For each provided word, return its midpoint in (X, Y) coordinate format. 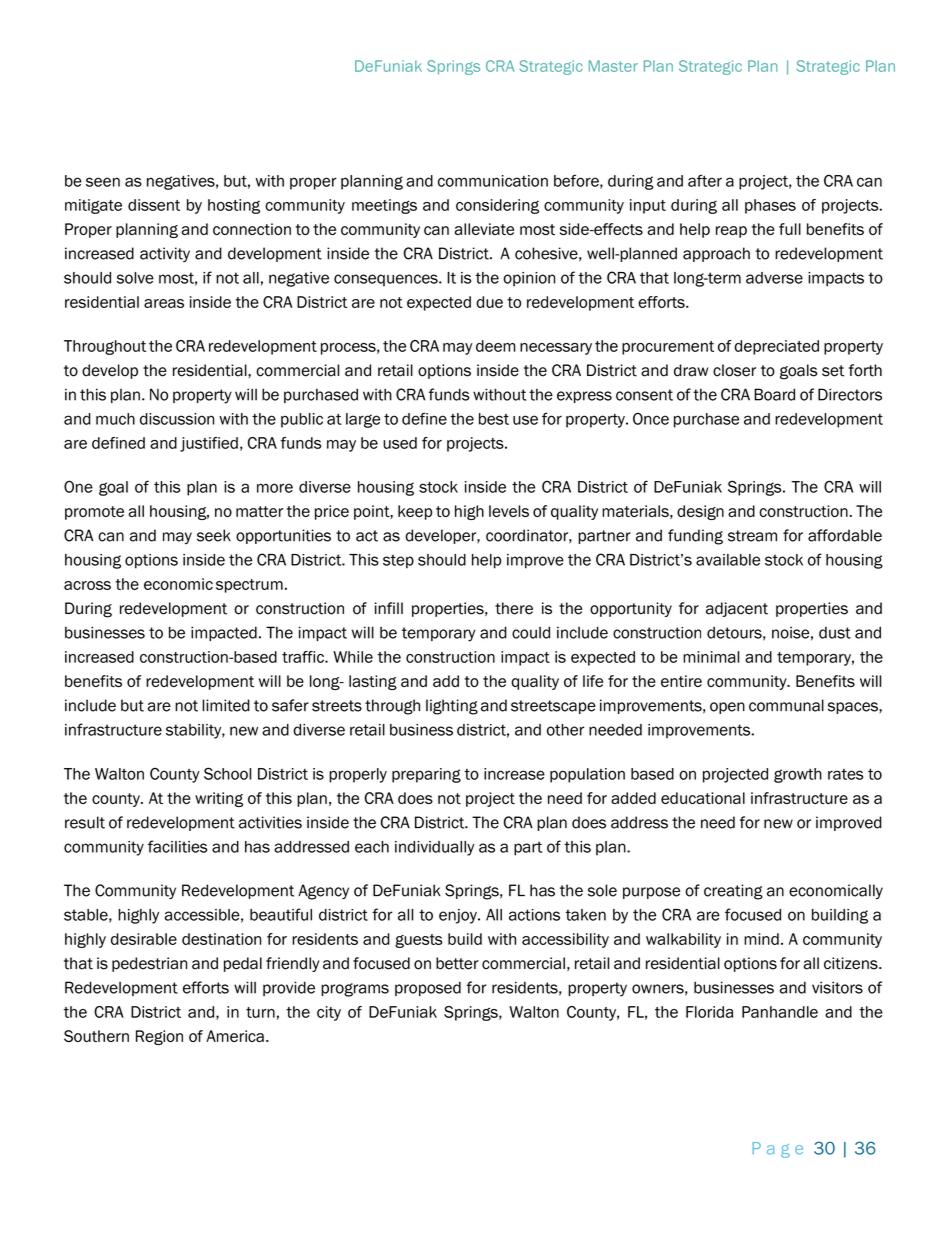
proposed (428, 988)
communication (493, 181)
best (494, 419)
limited (226, 705)
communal (786, 705)
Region (159, 1037)
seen (103, 182)
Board (774, 394)
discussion (177, 419)
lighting (452, 707)
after (705, 180)
